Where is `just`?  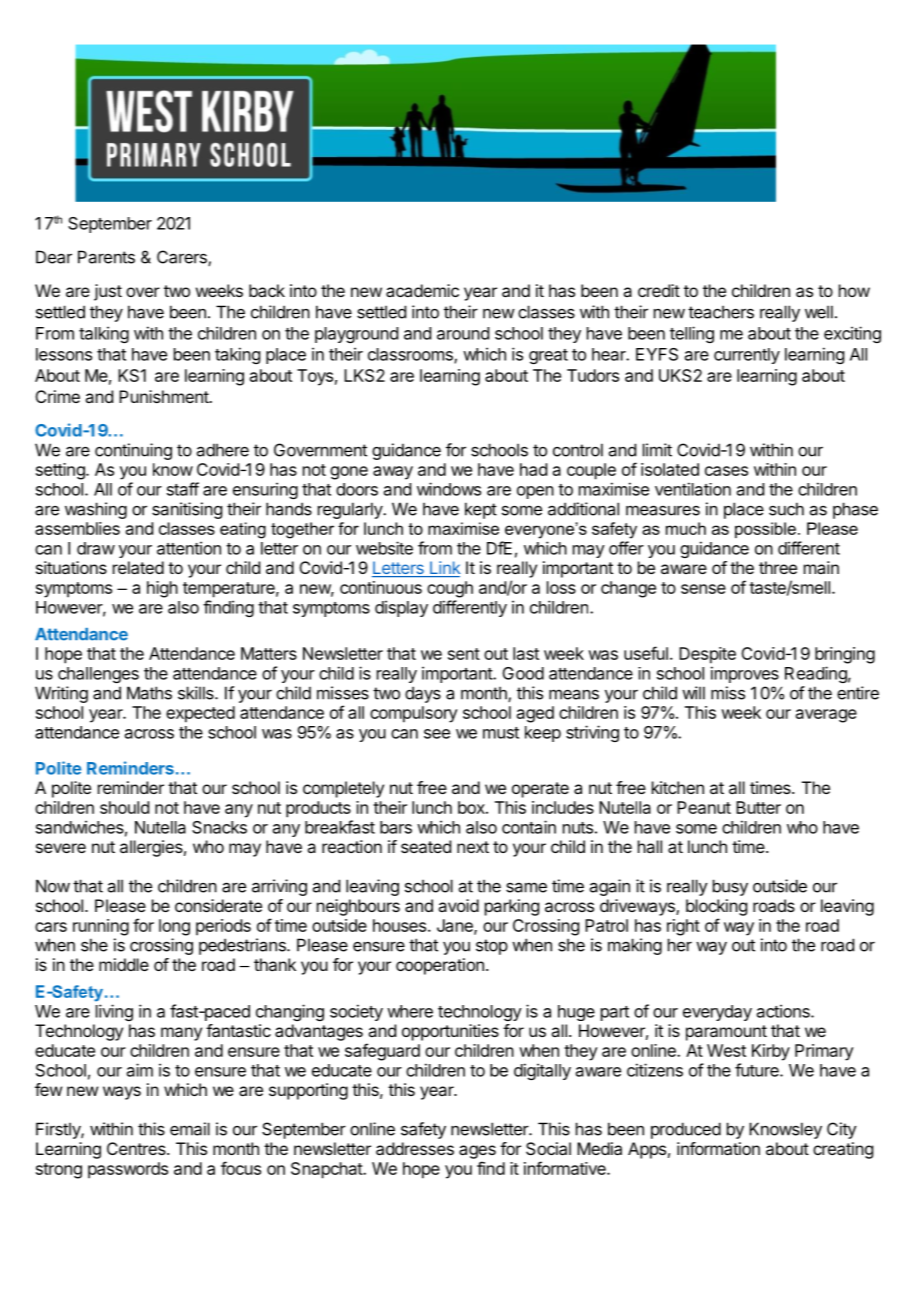
just is located at coordinates (108, 292).
